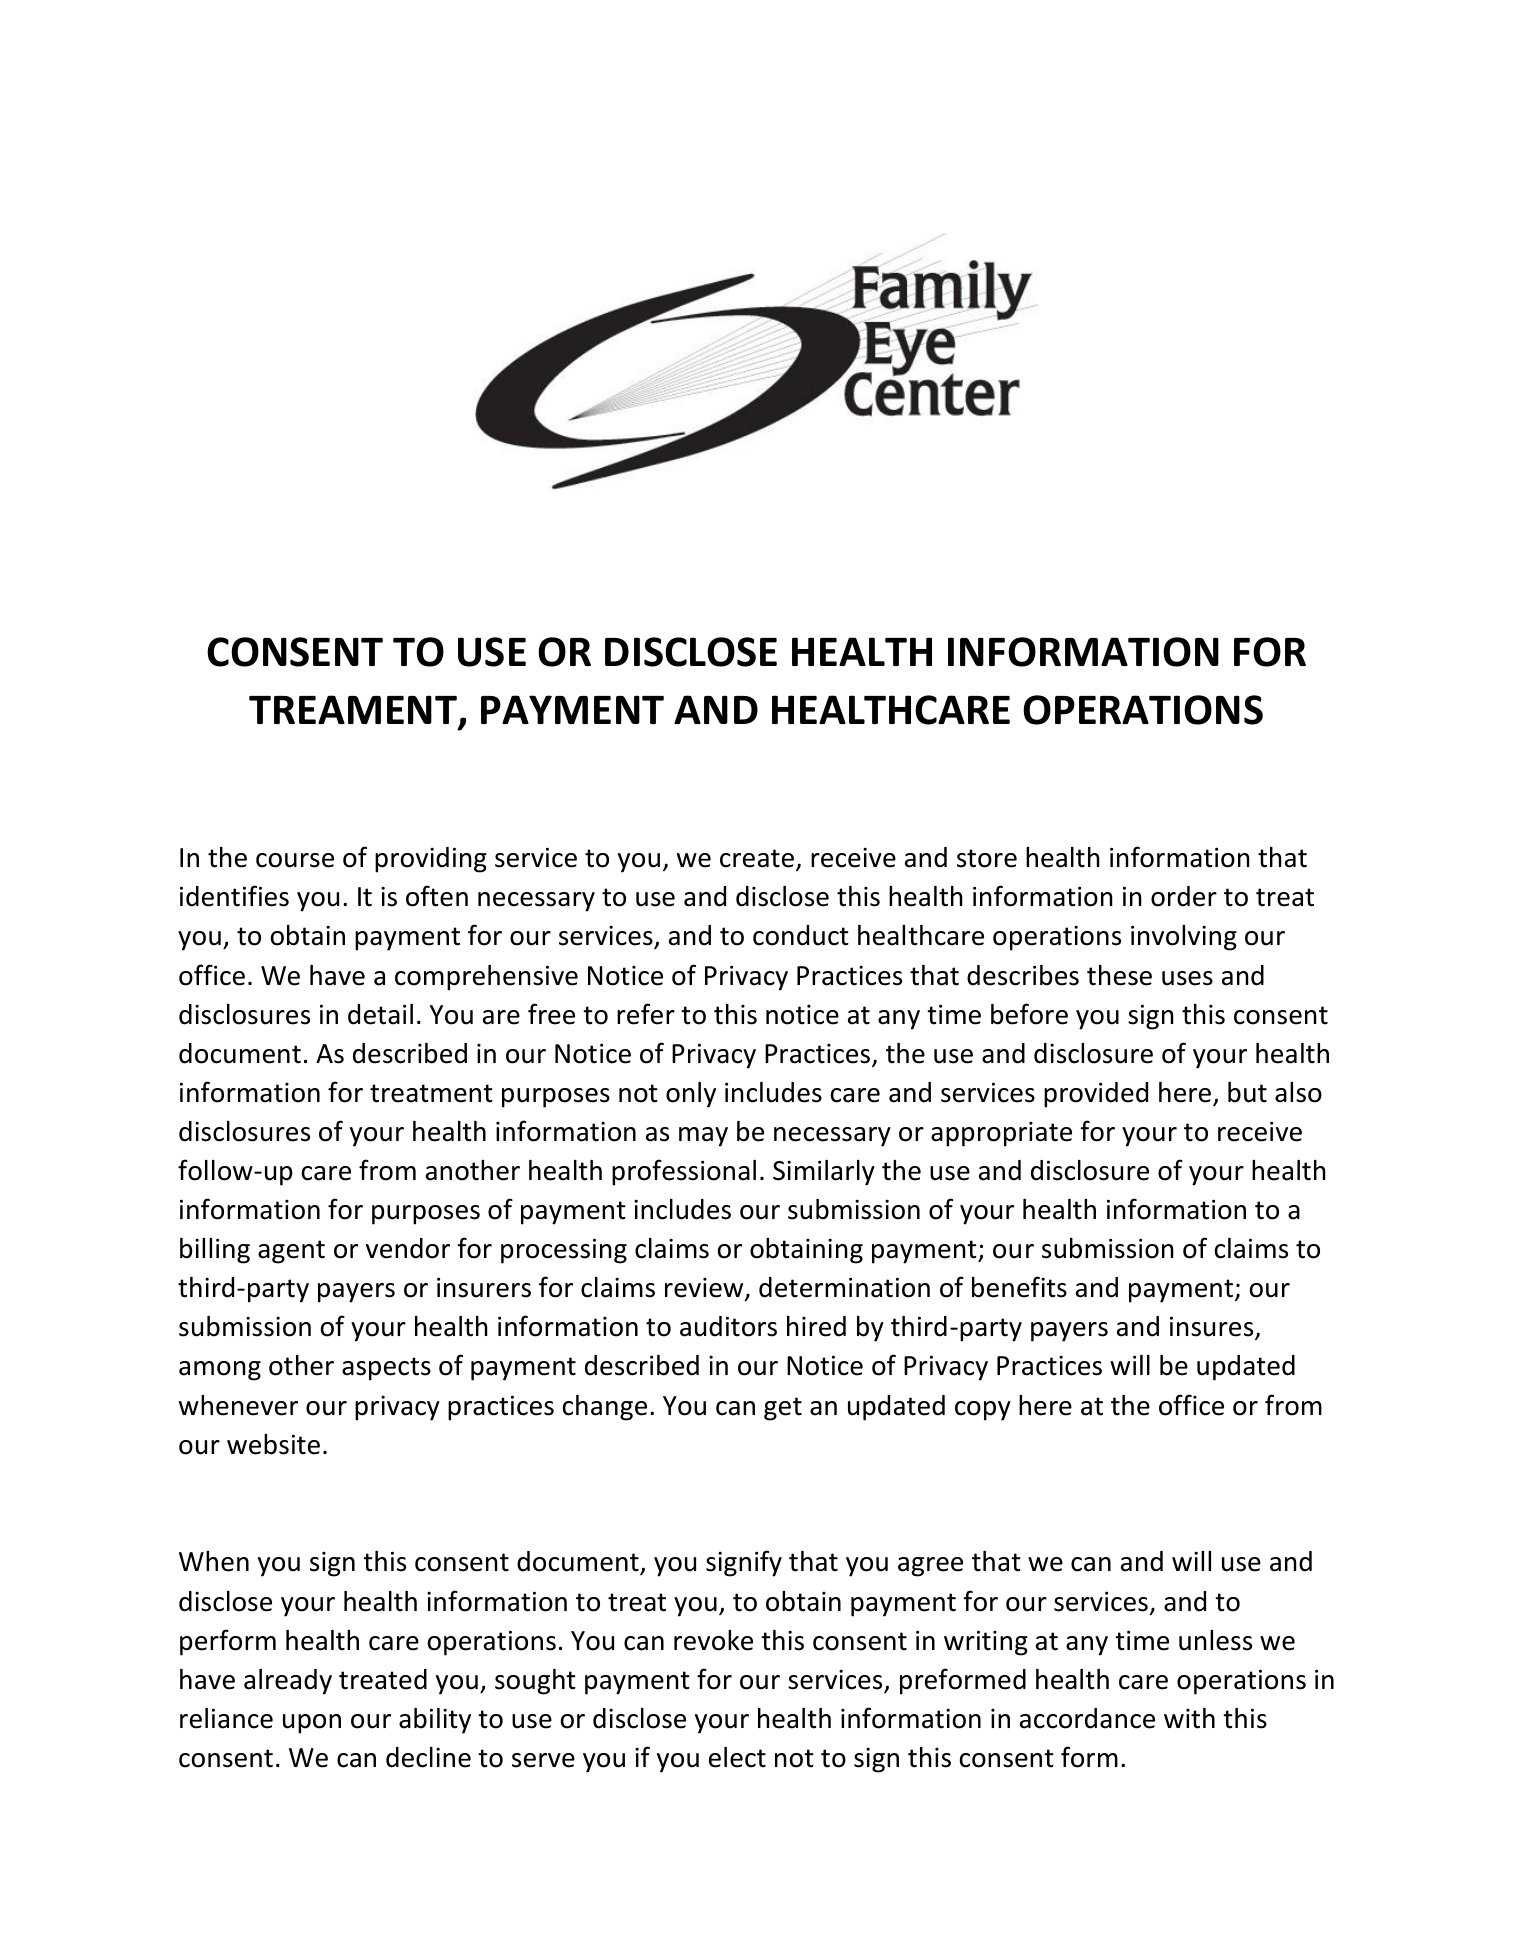  Describe the element at coordinates (1189, 1718) in the image. I see `with` at that location.
